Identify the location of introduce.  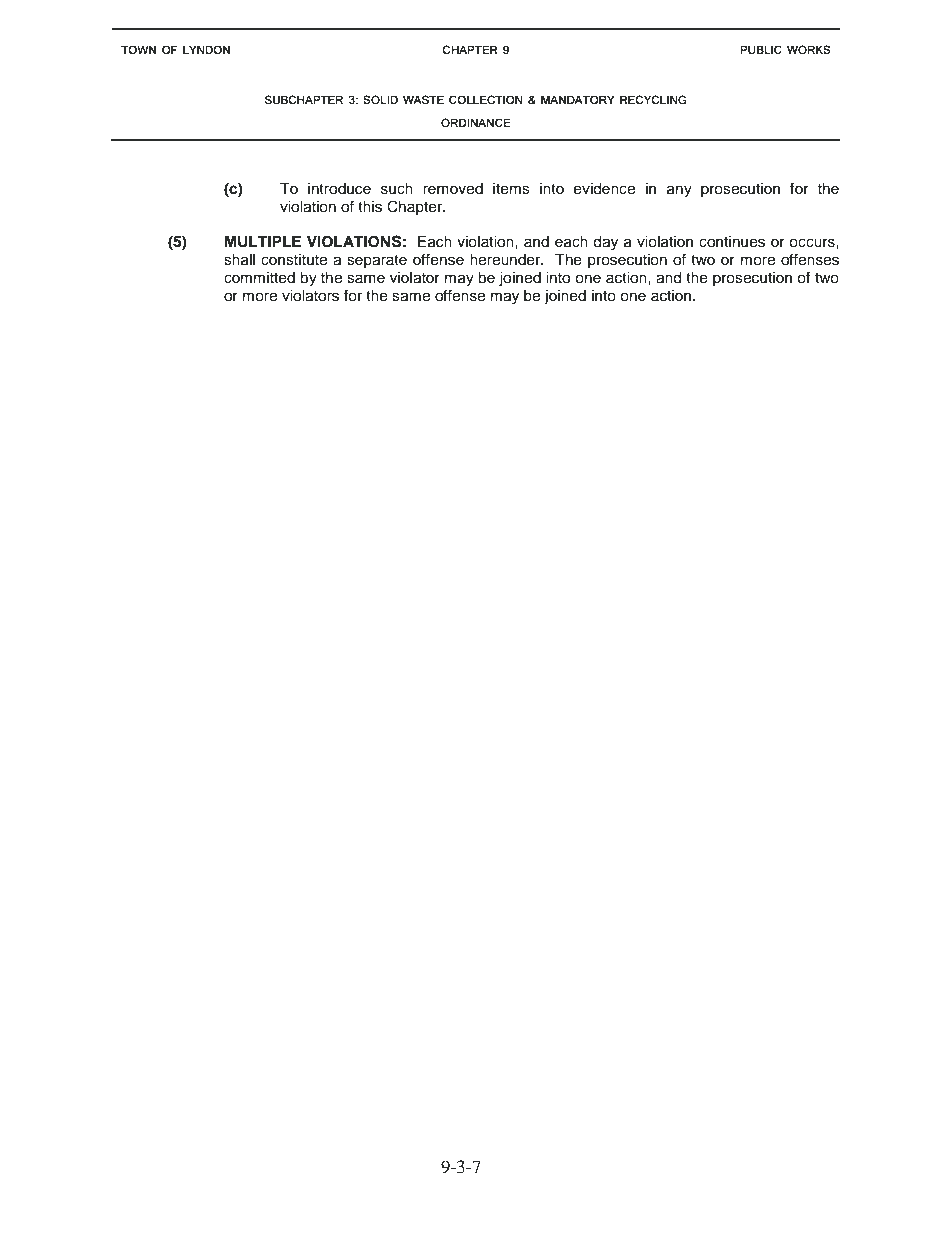
(339, 189).
